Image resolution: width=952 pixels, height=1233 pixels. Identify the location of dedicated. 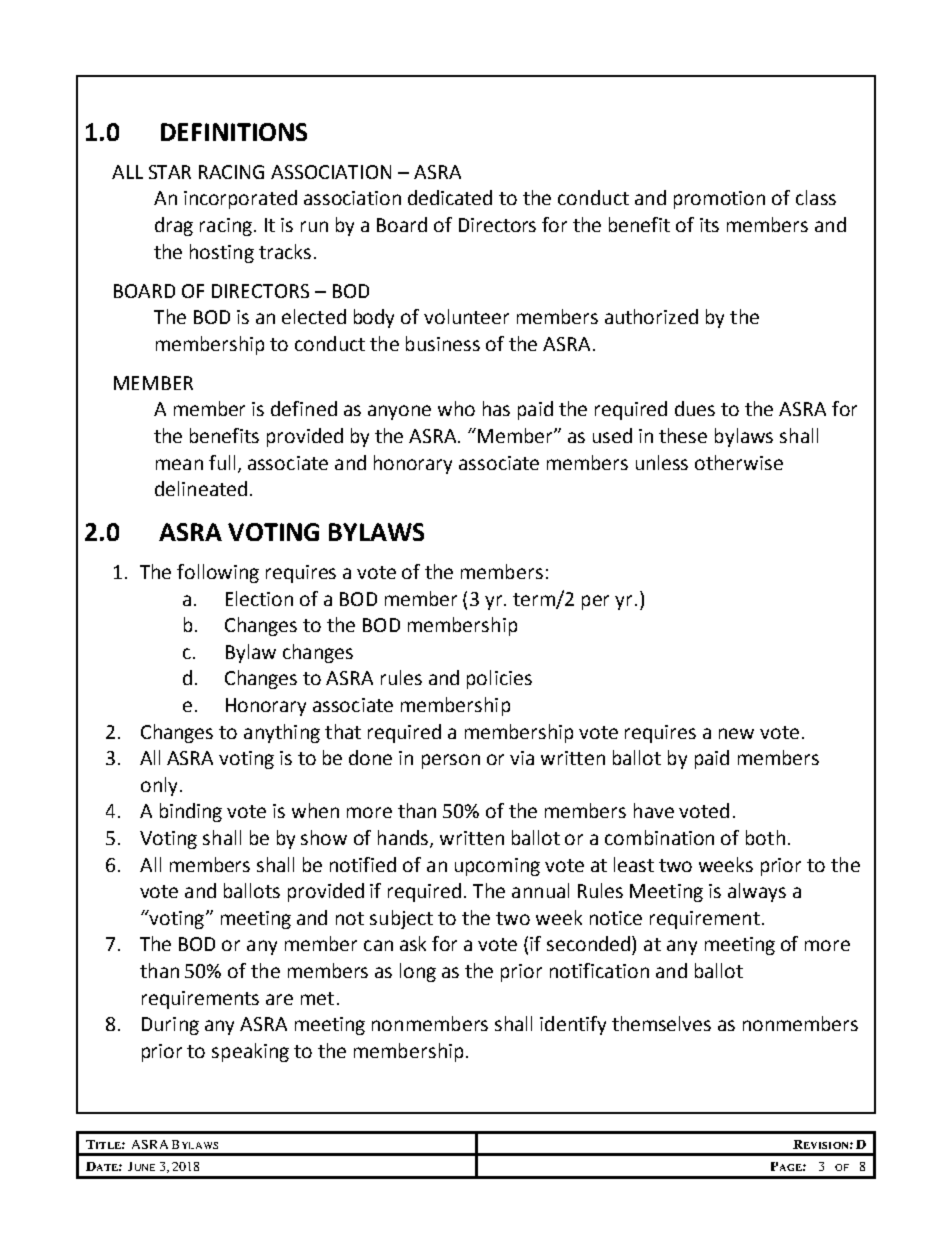
(450, 197).
